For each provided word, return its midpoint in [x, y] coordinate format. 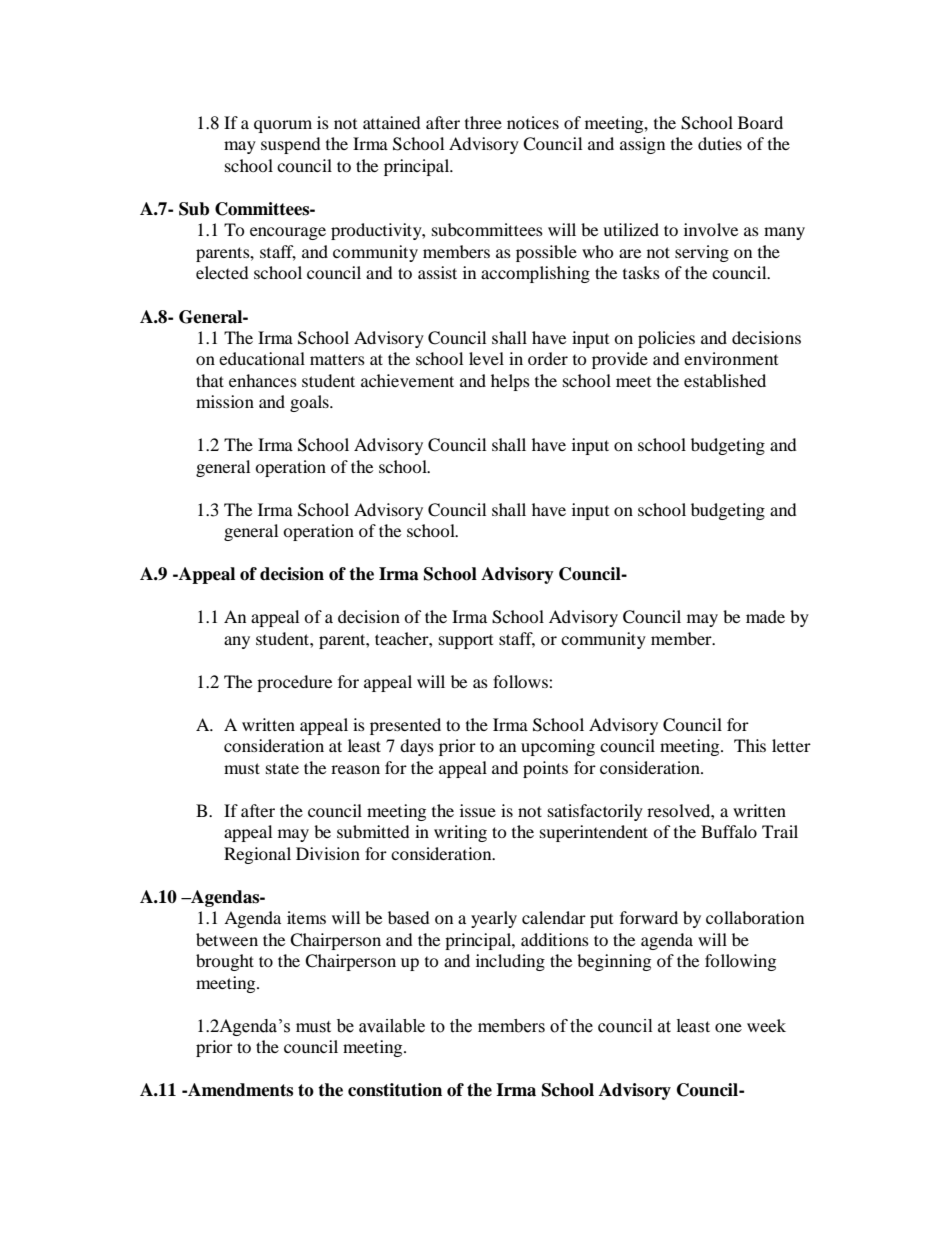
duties [720, 143]
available [392, 1026]
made [765, 616]
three [483, 122]
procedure [294, 683]
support [466, 642]
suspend [291, 145]
